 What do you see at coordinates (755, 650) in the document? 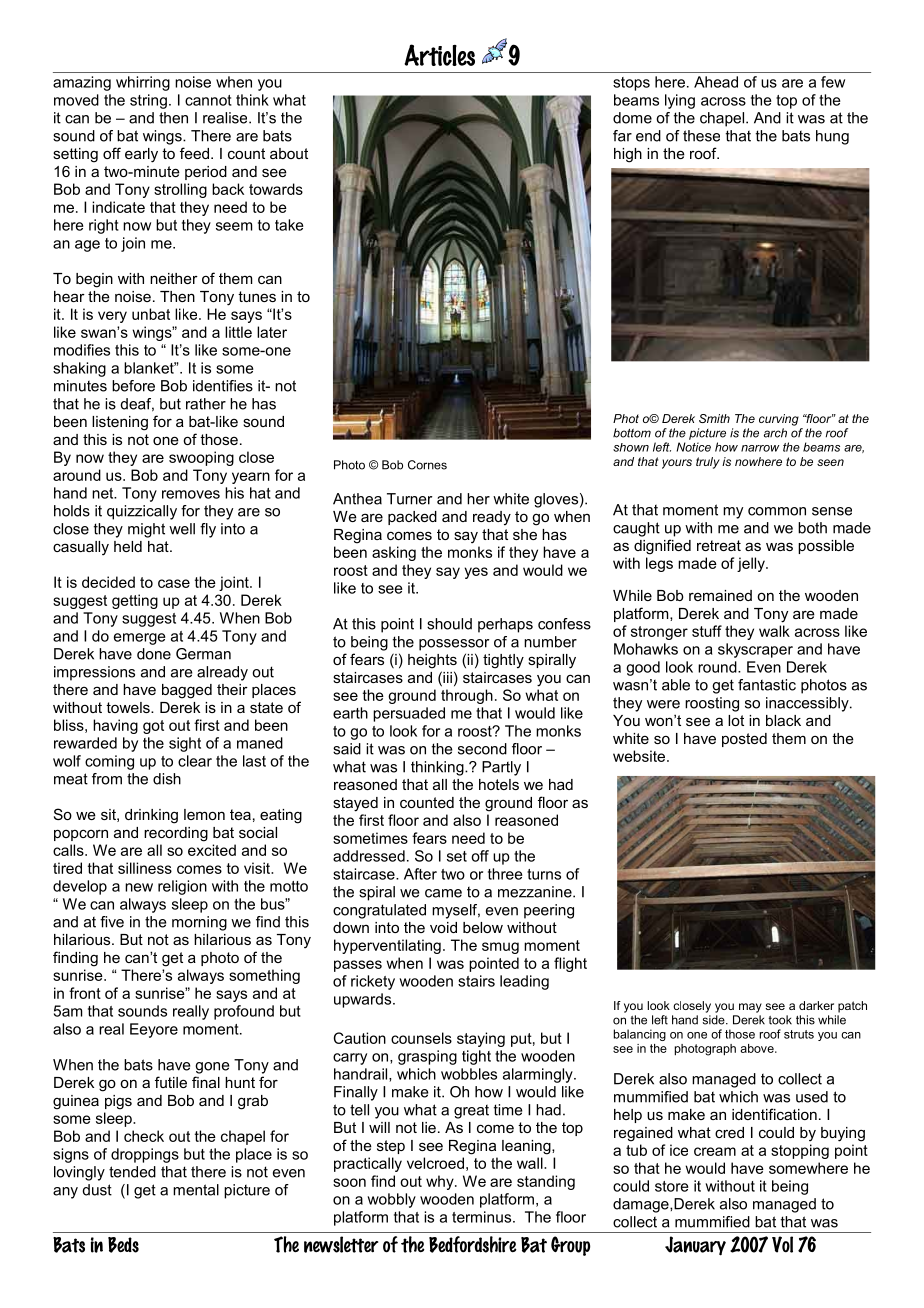
I see `skyscraper` at bounding box center [755, 650].
